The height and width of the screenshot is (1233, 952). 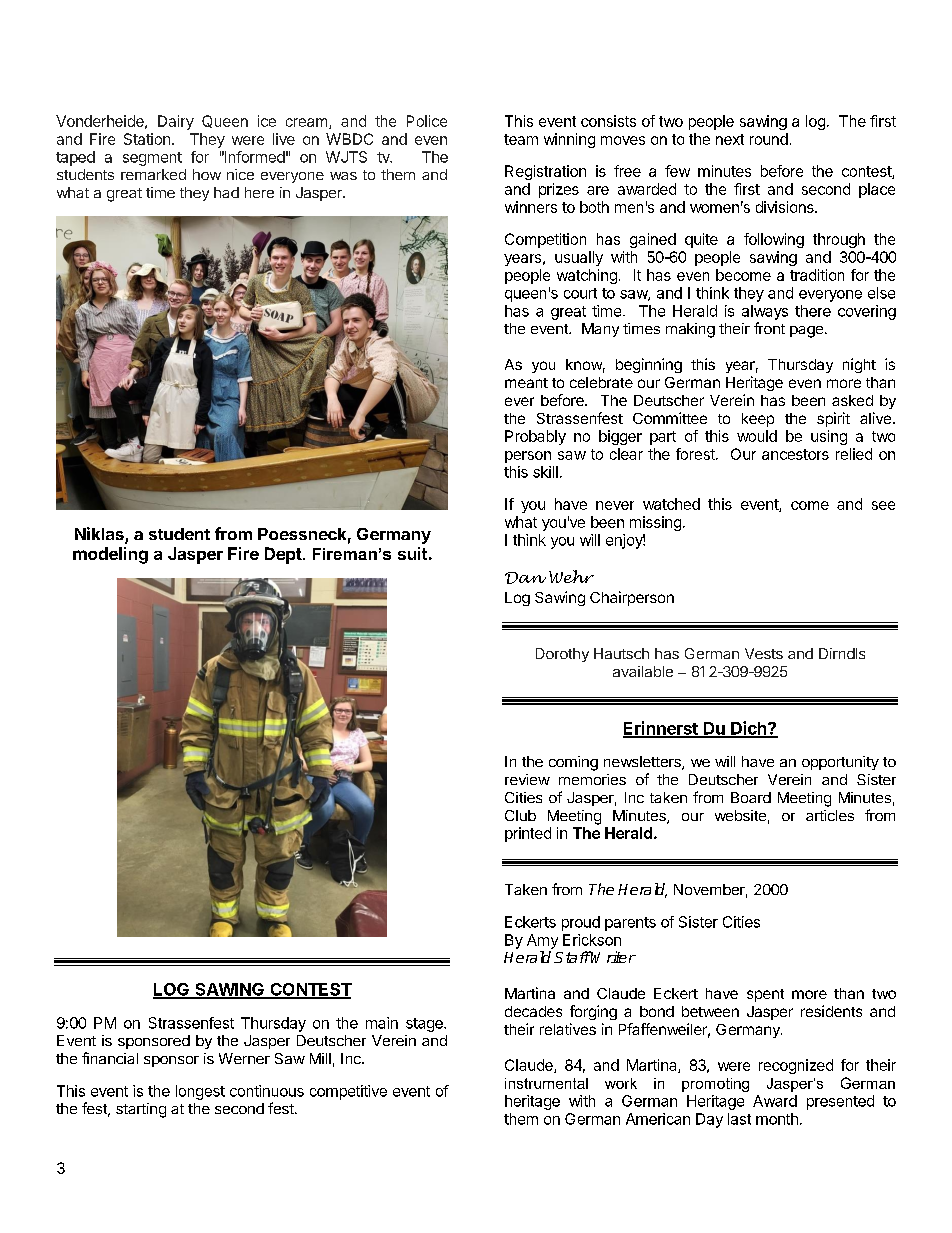 What do you see at coordinates (545, 472) in the screenshot?
I see `skill` at bounding box center [545, 472].
